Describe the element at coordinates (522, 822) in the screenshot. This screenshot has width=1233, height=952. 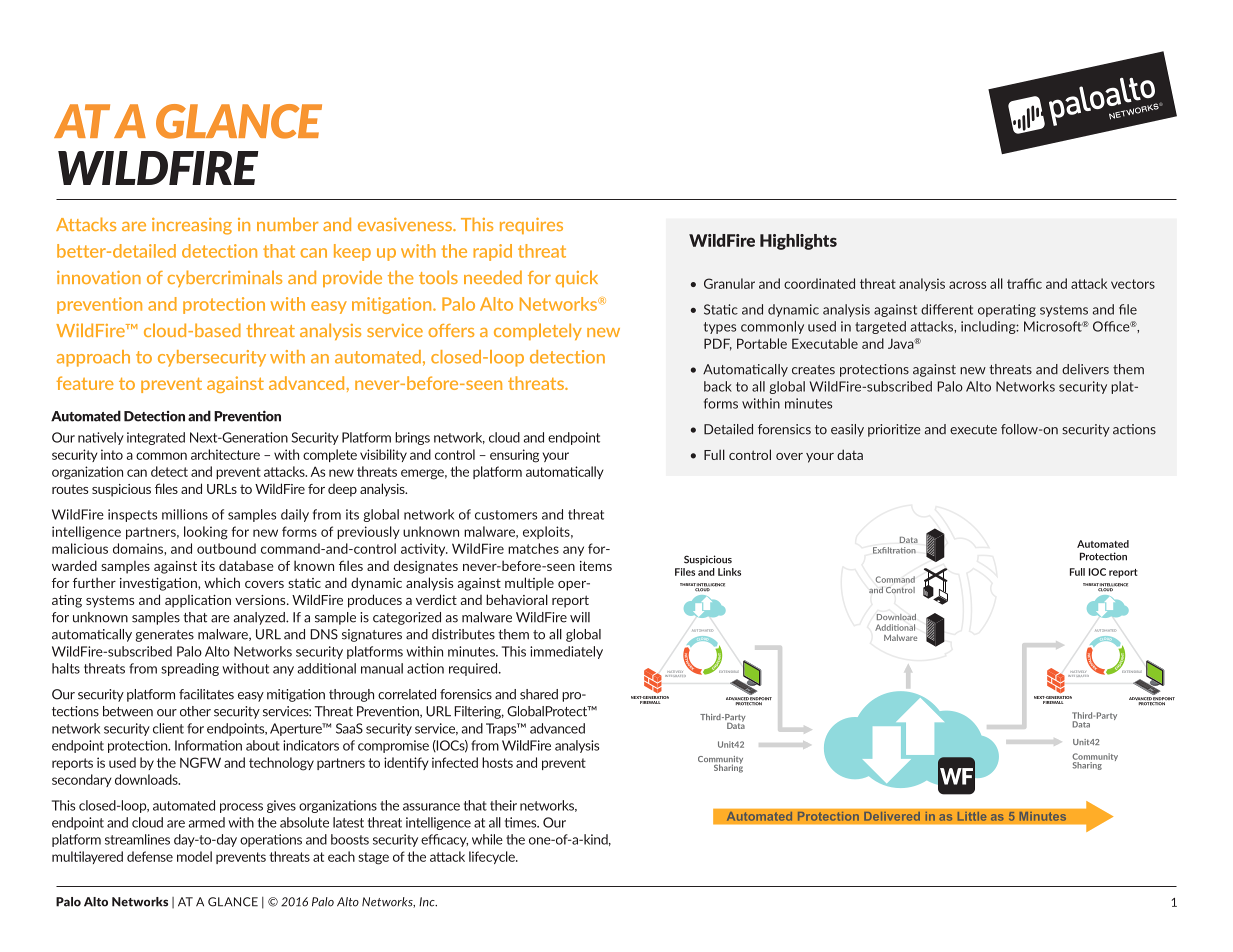
I see `times` at that location.
